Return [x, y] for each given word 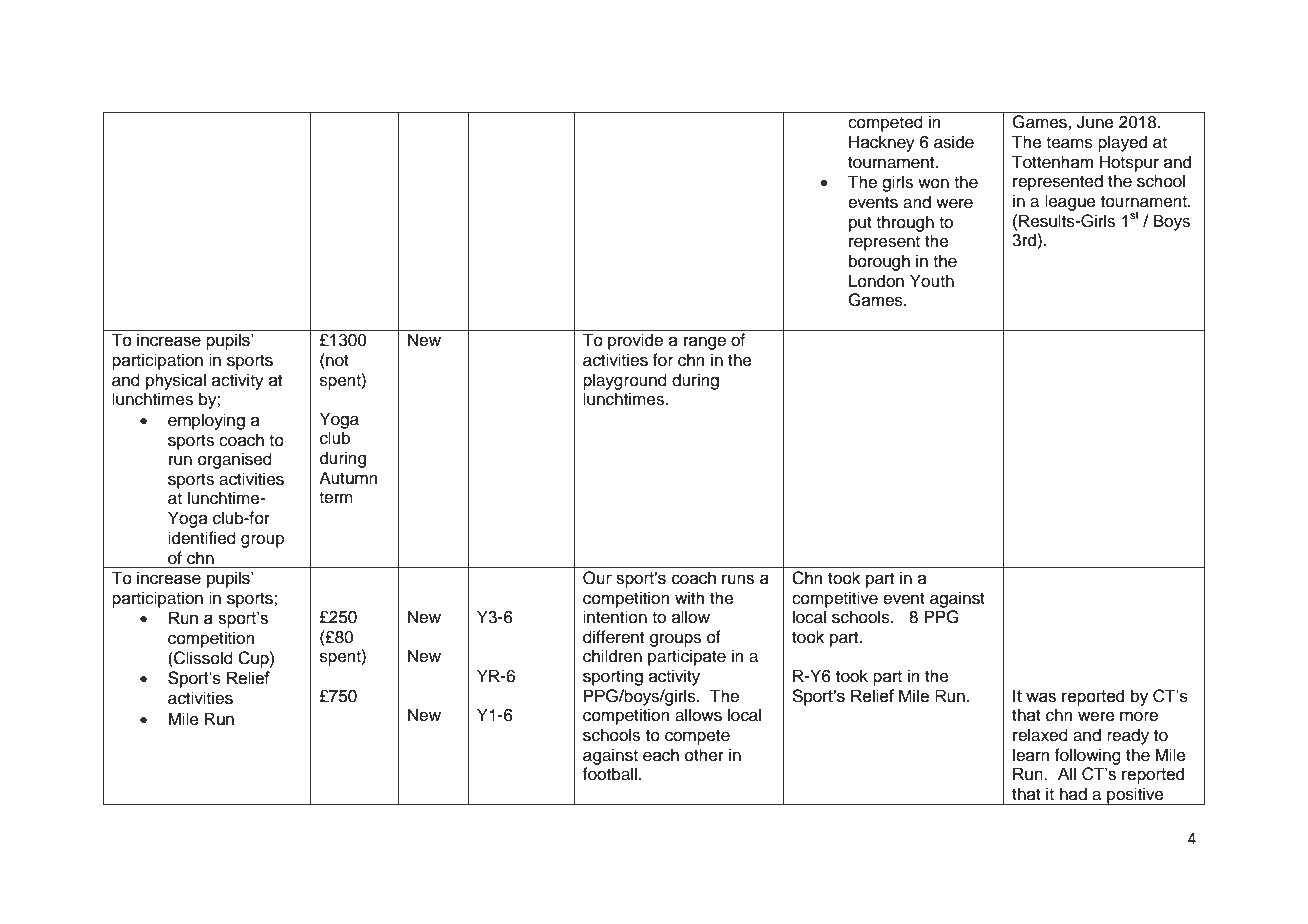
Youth [932, 281]
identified [202, 538]
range [705, 343]
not [336, 360]
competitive [835, 599]
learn [1031, 755]
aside [954, 142]
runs [738, 579]
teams [1069, 143]
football [610, 774]
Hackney [882, 143]
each [661, 755]
